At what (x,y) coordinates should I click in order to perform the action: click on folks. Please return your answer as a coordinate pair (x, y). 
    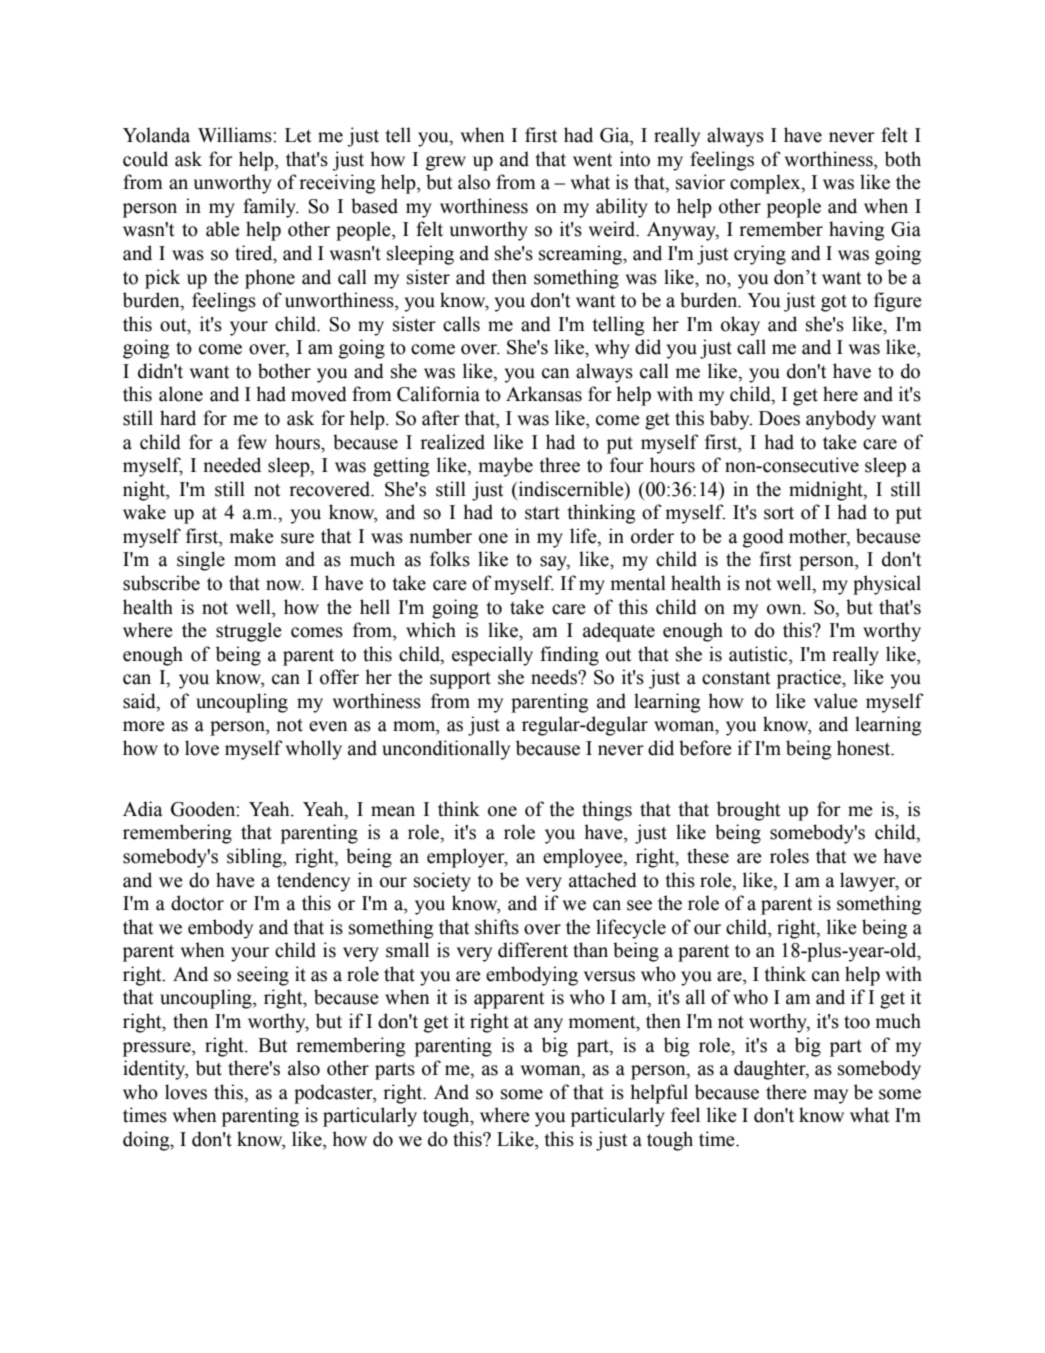
    Looking at the image, I should click on (450, 559).
